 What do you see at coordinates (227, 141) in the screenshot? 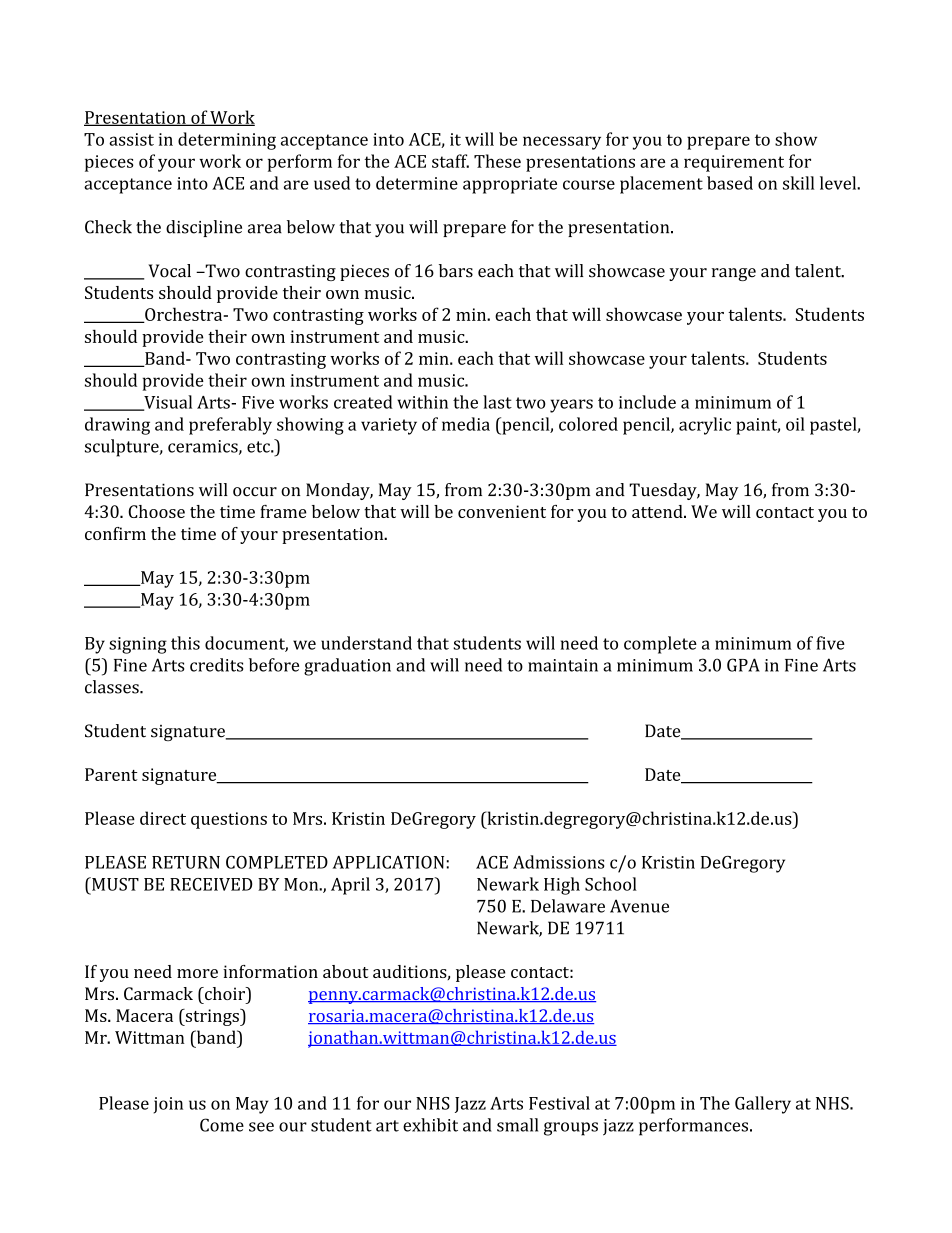
I see `determining` at bounding box center [227, 141].
